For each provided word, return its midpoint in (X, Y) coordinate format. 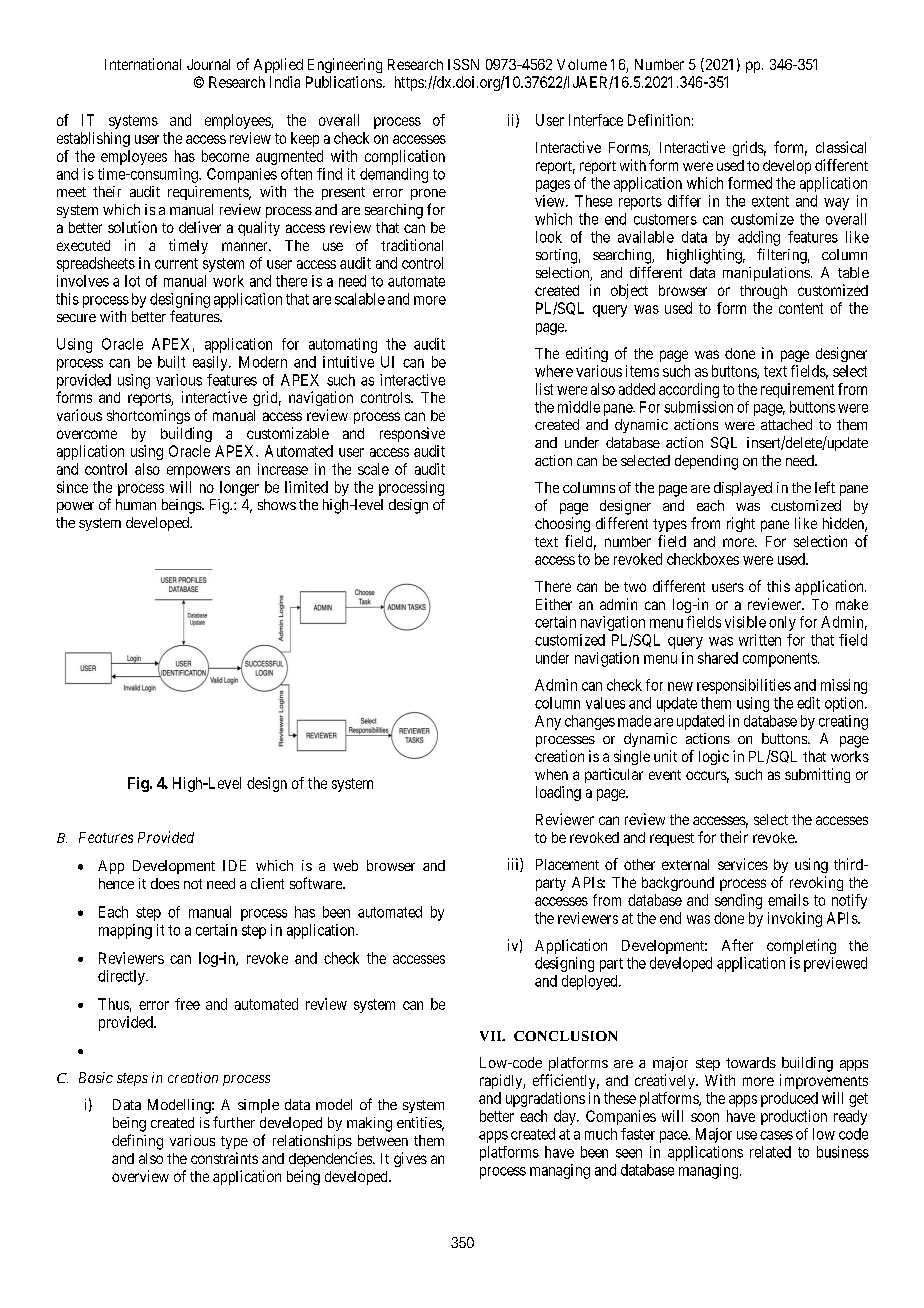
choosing (562, 524)
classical (841, 147)
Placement (567, 864)
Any (548, 722)
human (136, 504)
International (143, 64)
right (741, 524)
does (165, 883)
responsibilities (744, 686)
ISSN (463, 64)
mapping (125, 931)
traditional (412, 245)
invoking (795, 919)
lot (132, 281)
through (763, 292)
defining (137, 1142)
